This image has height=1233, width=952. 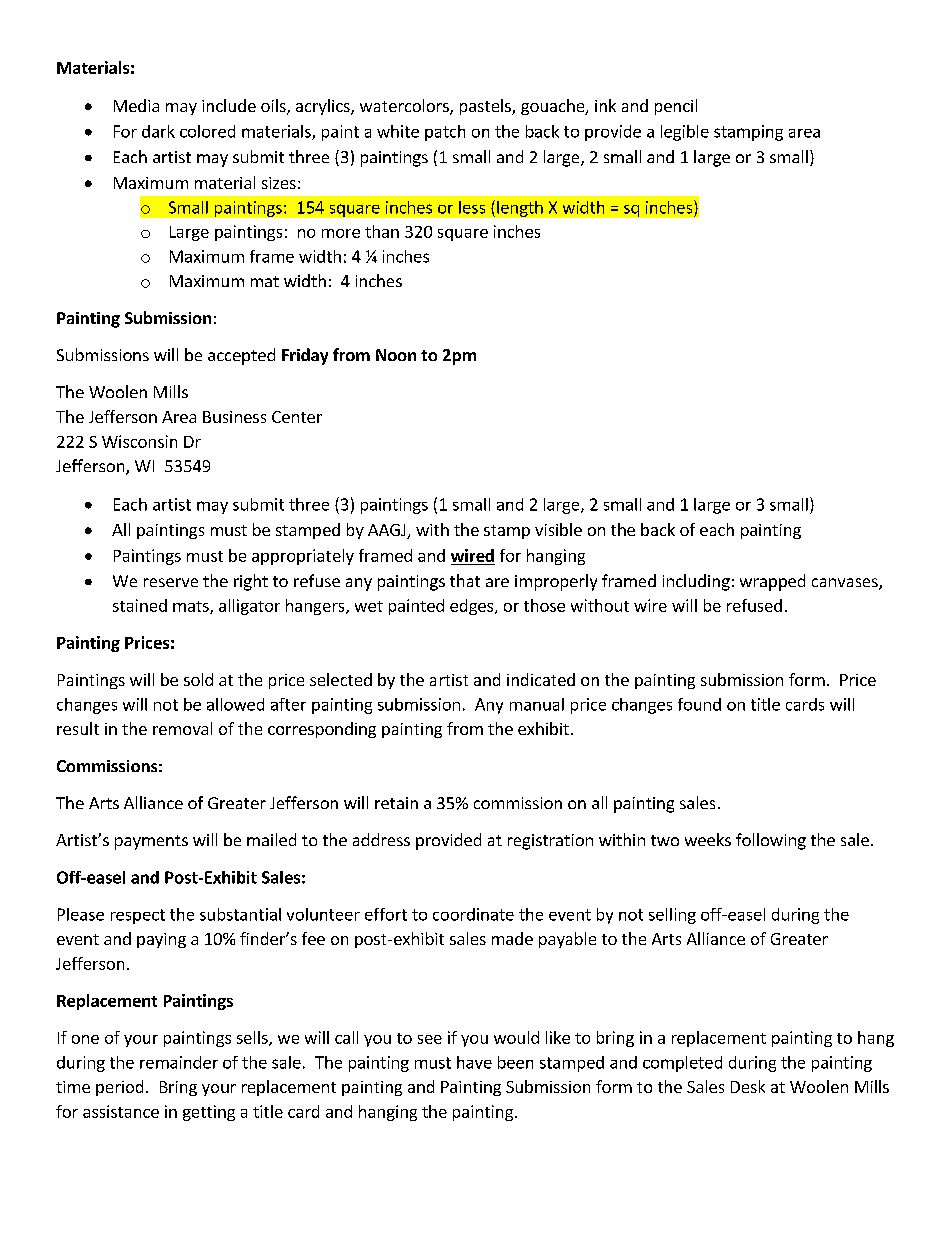 I want to click on remainder, so click(x=179, y=1062).
